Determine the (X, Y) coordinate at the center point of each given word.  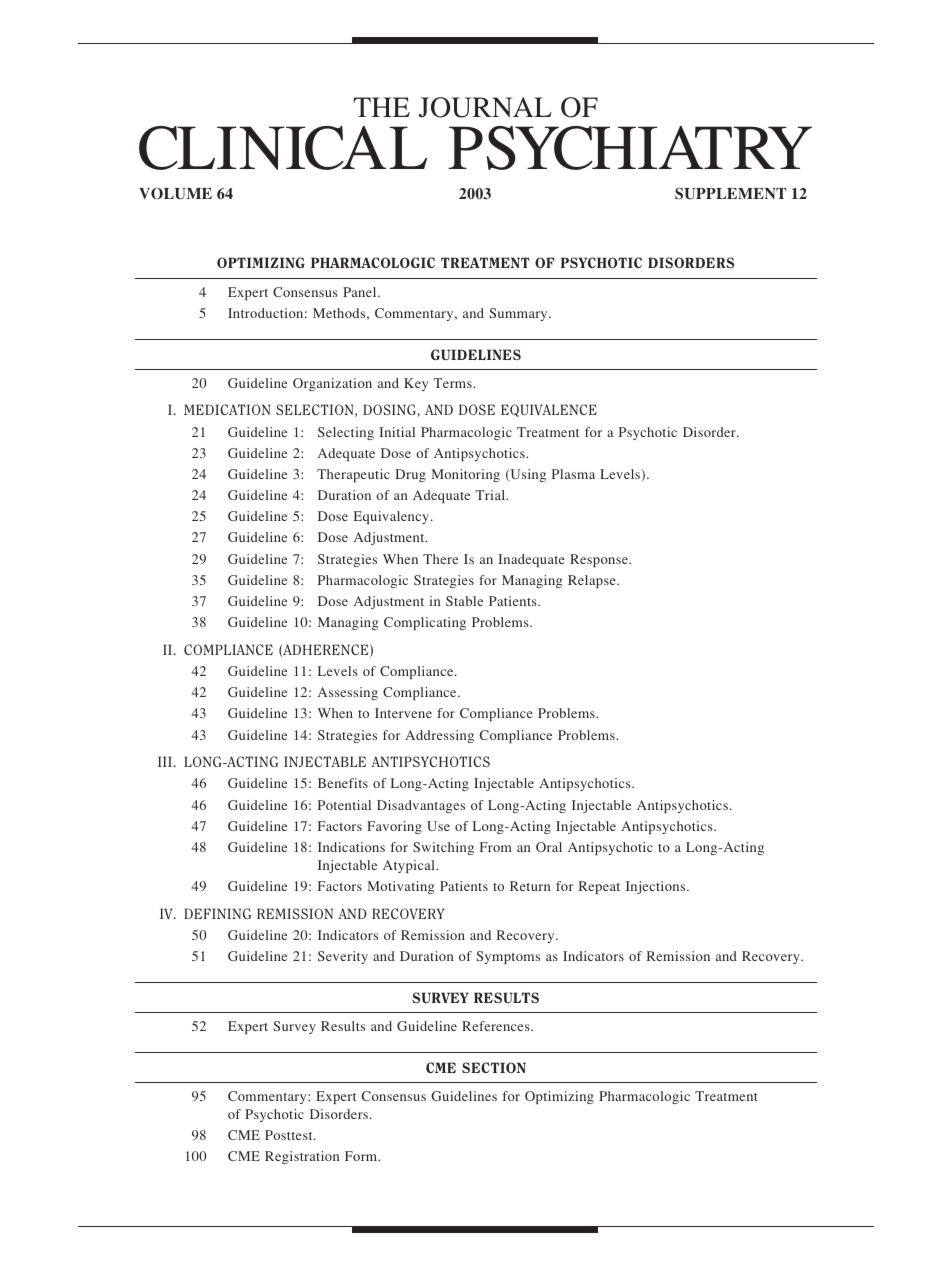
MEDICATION (227, 409)
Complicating (425, 623)
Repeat (599, 887)
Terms (454, 383)
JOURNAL (485, 107)
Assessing (348, 693)
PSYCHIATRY (630, 148)
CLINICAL (283, 148)
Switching (443, 848)
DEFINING (217, 913)
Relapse (593, 581)
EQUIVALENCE (549, 410)
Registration (302, 1157)
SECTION (494, 1067)
